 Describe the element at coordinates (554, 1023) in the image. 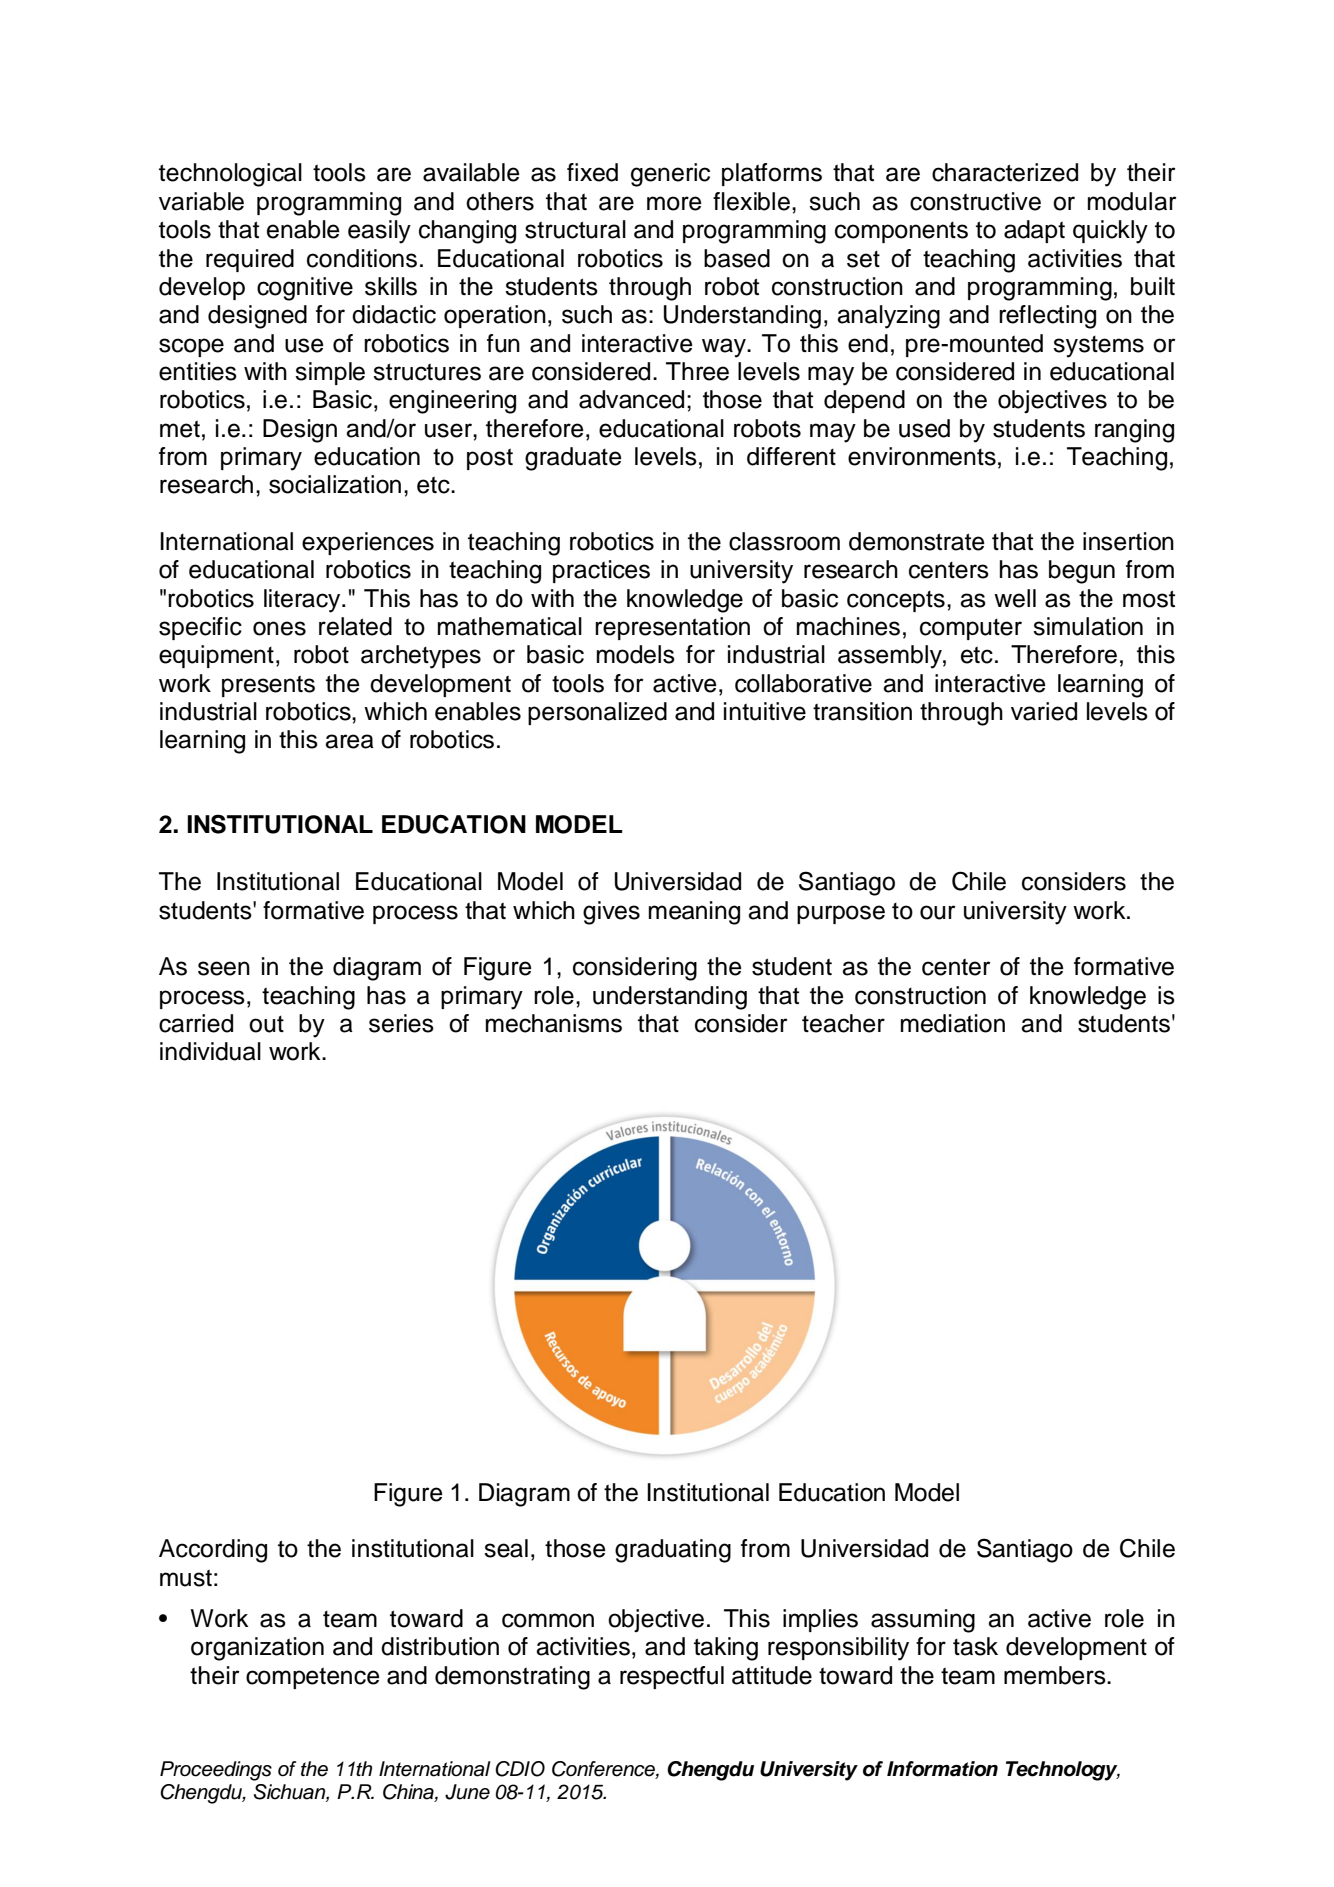

I see `mechanisms` at that location.
